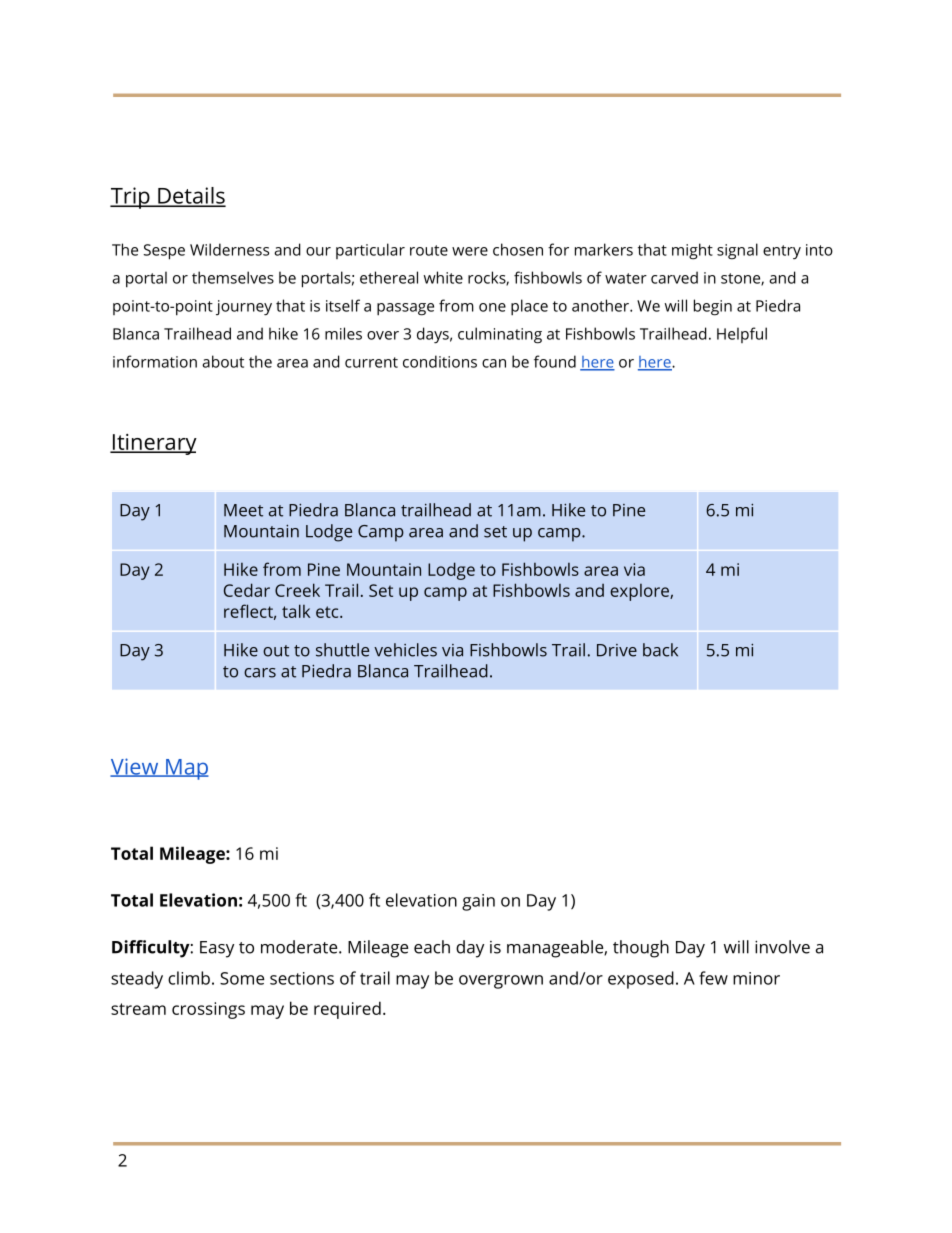 The height and width of the page is (1233, 952). I want to click on climb, so click(189, 978).
